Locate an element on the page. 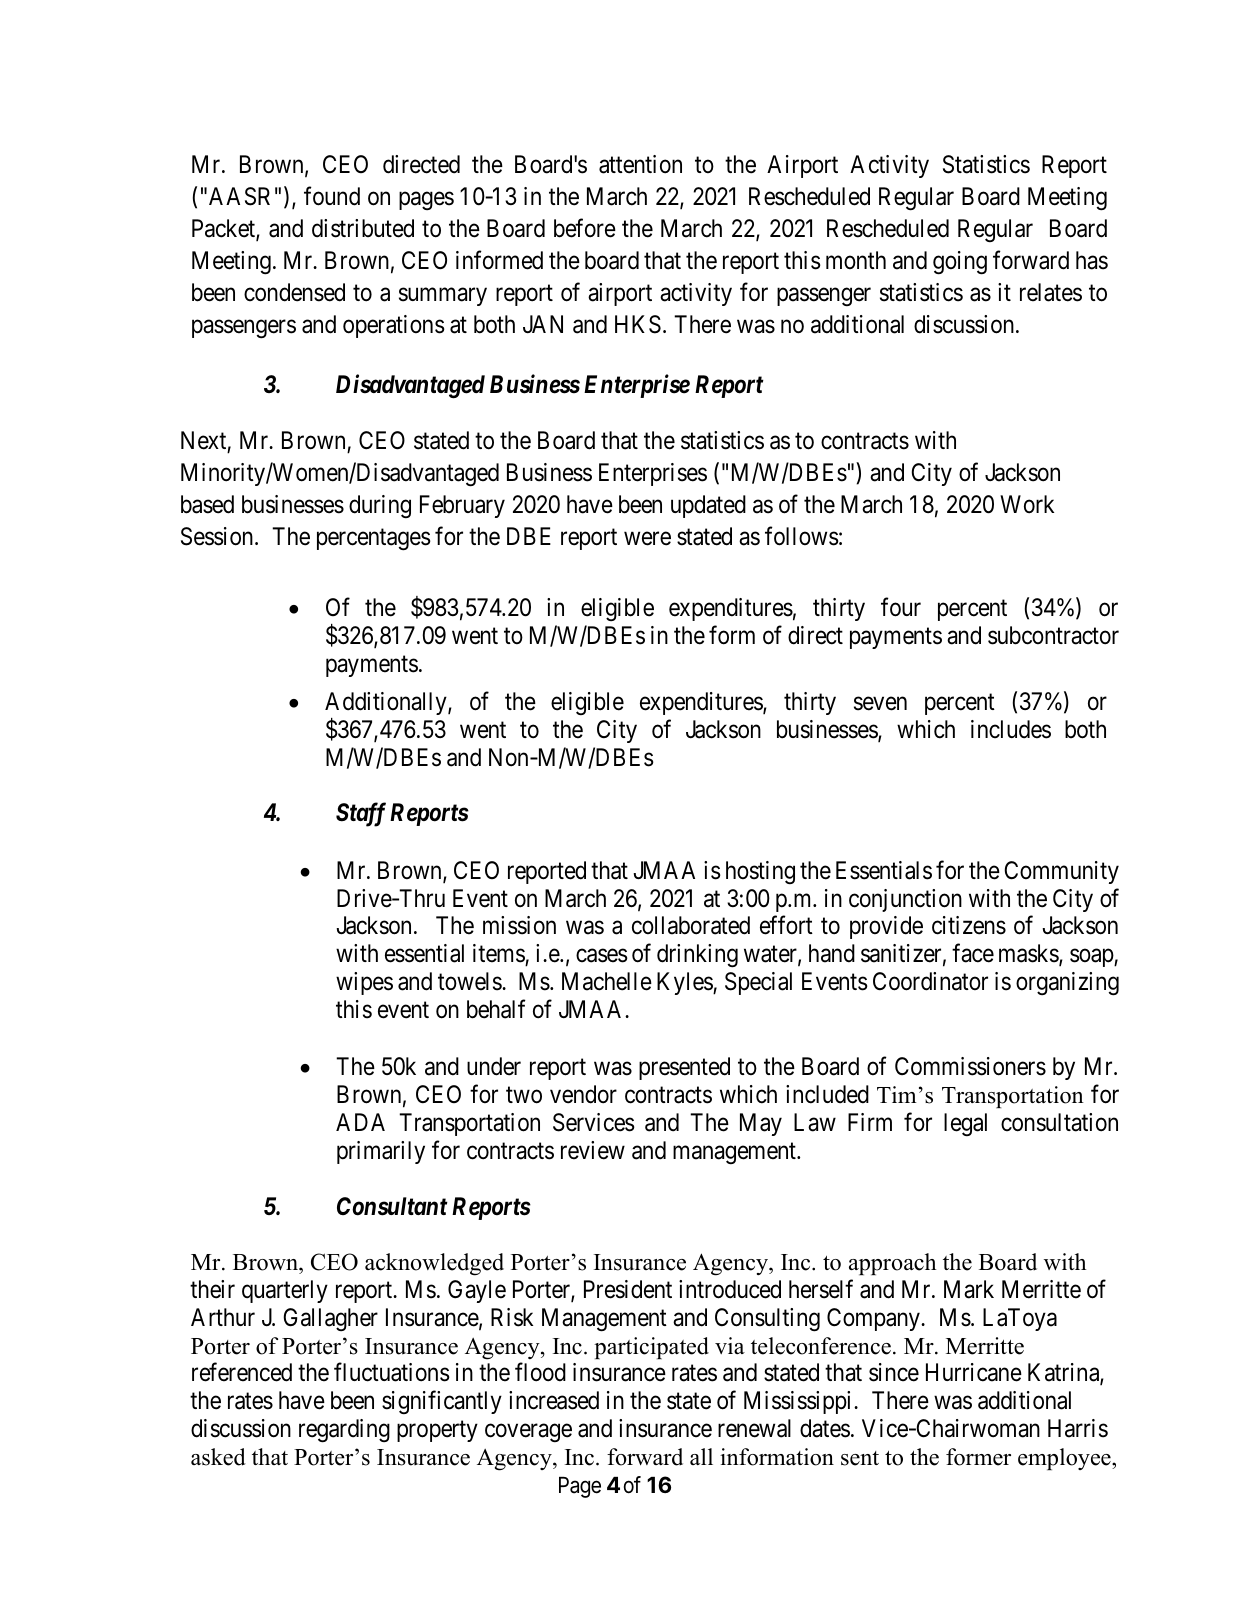 The height and width of the image is (1597, 1234). ADA is located at coordinates (360, 1122).
